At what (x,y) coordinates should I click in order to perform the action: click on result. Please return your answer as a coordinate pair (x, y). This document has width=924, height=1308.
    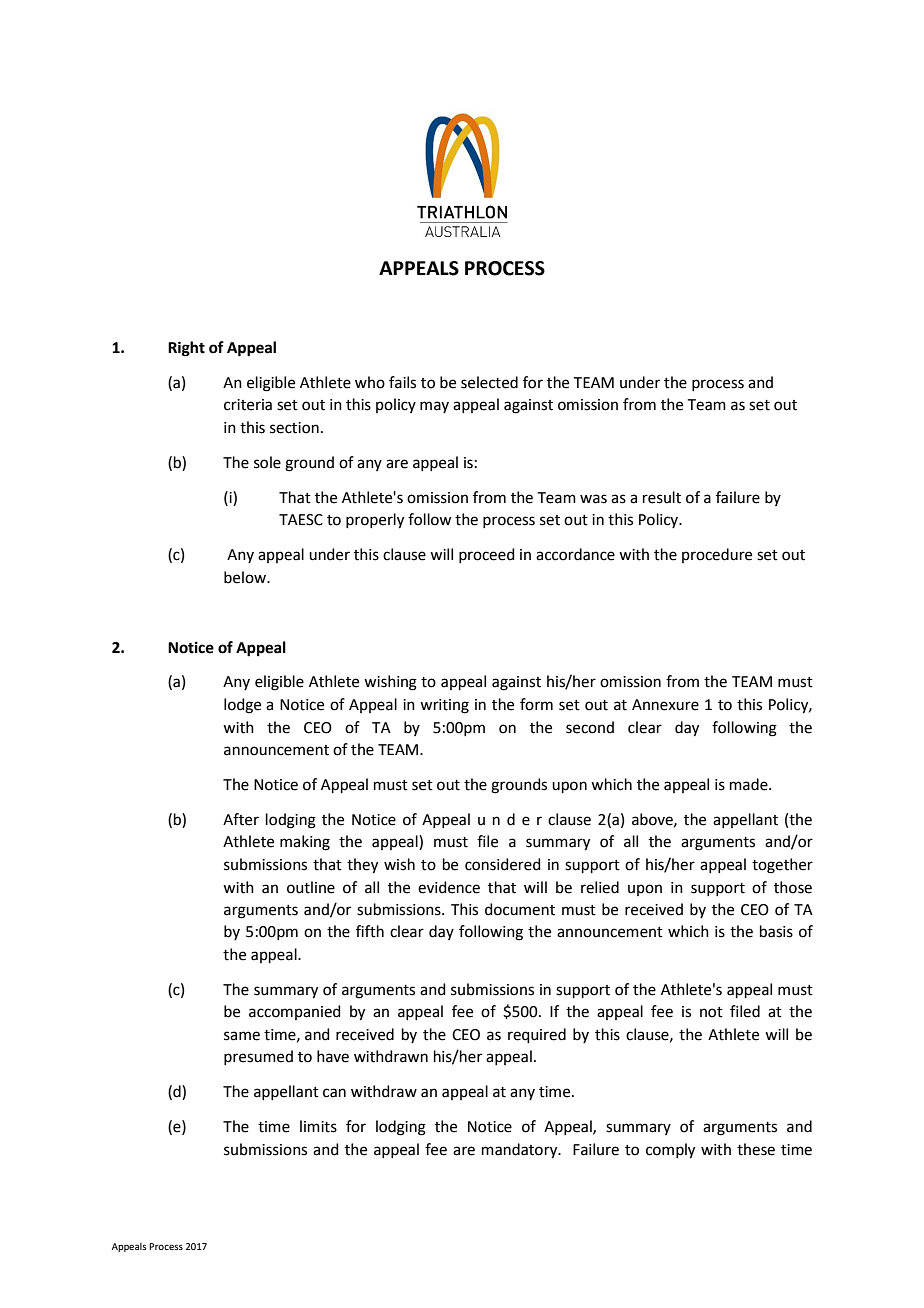
    Looking at the image, I should click on (662, 497).
